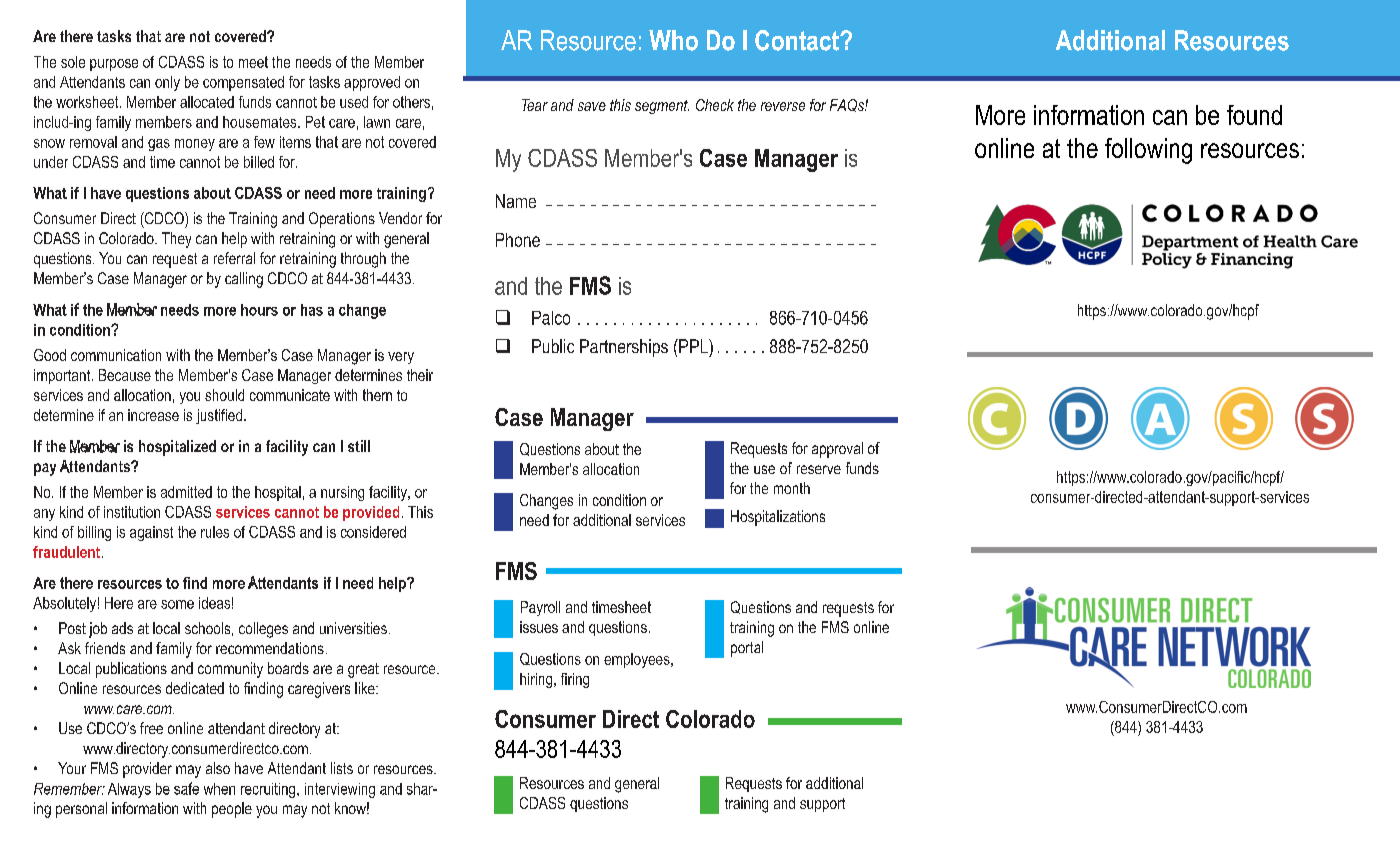 The width and height of the screenshot is (1400, 850). I want to click on approval, so click(837, 450).
